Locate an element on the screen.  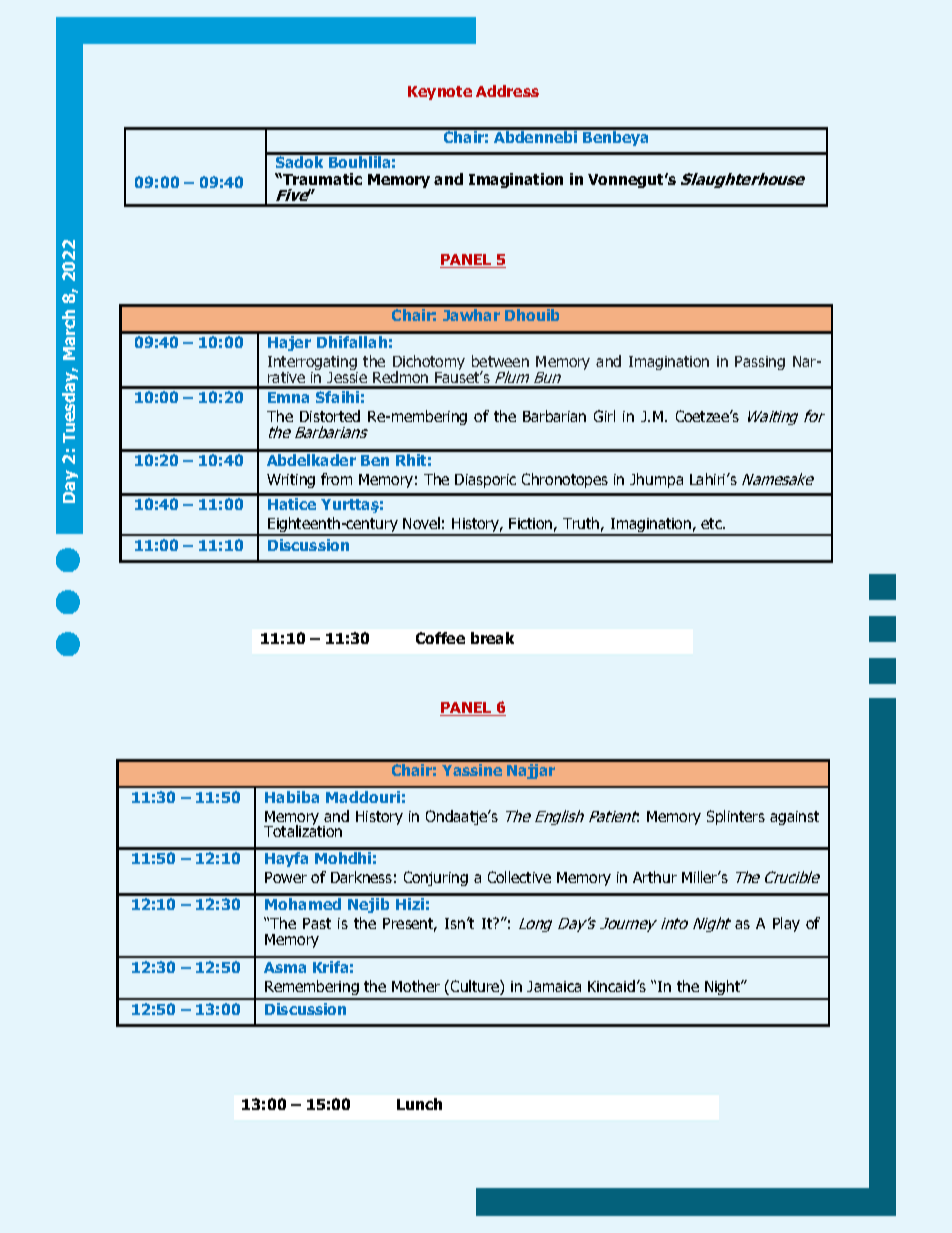
Girl is located at coordinates (604, 416).
